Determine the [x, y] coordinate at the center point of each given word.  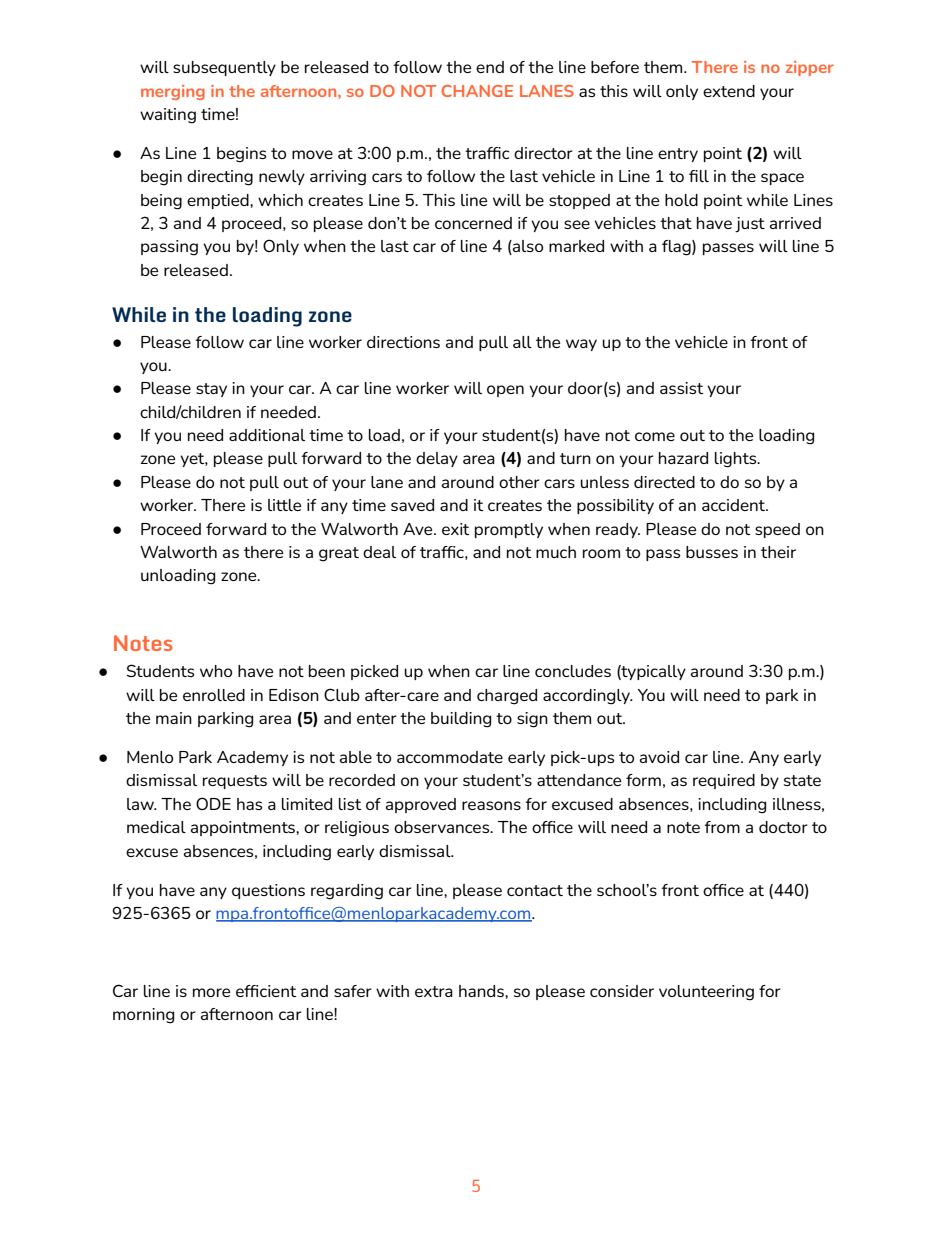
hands [482, 991]
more [211, 992]
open [505, 391]
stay [211, 390]
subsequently [224, 68]
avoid [659, 757]
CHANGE [477, 91]
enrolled [214, 695]
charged [507, 697]
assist [681, 388]
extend [729, 91]
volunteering [706, 993]
